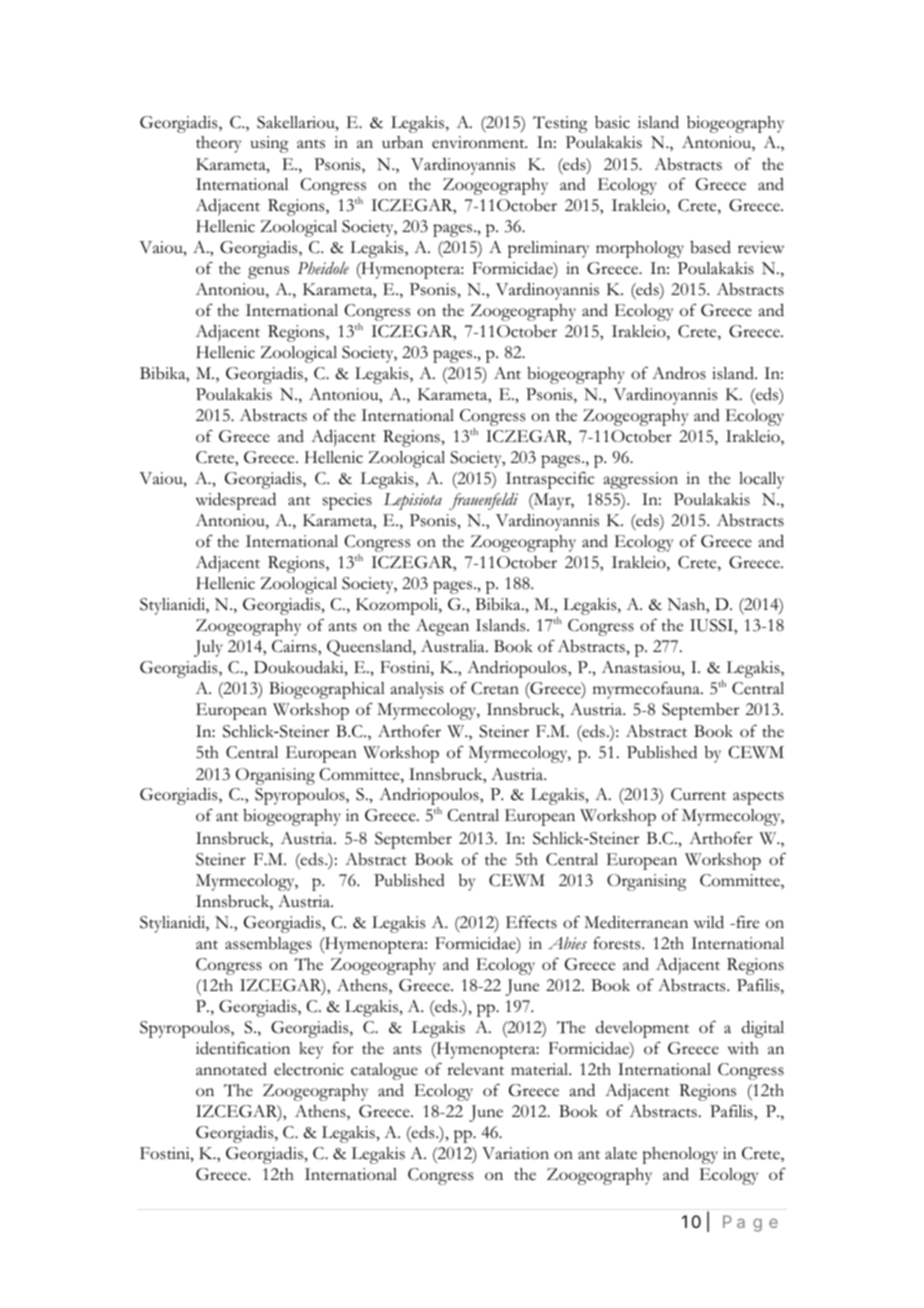 The image size is (924, 1308). I want to click on assemblages, so click(268, 945).
